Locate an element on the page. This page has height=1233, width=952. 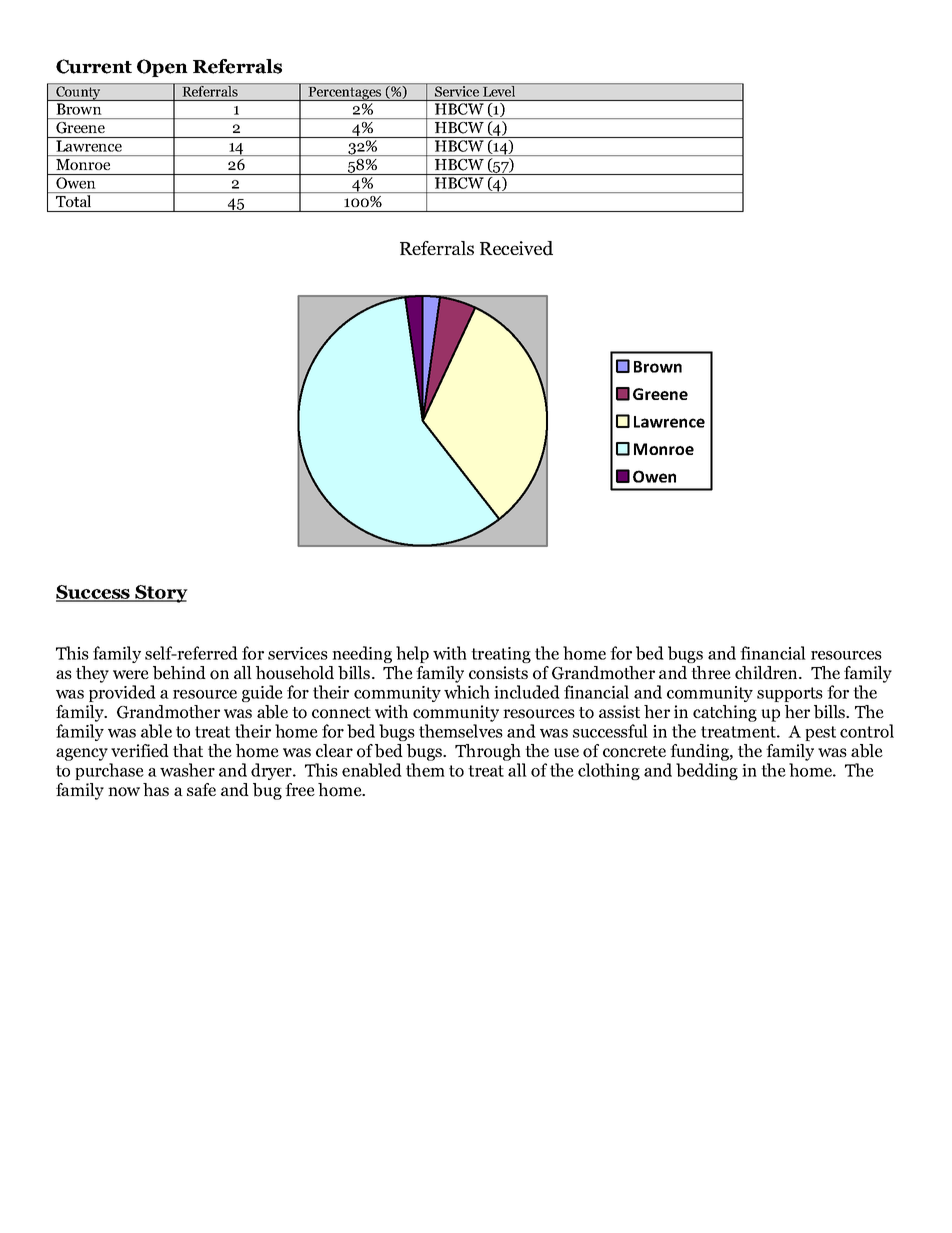
washer is located at coordinates (187, 770).
